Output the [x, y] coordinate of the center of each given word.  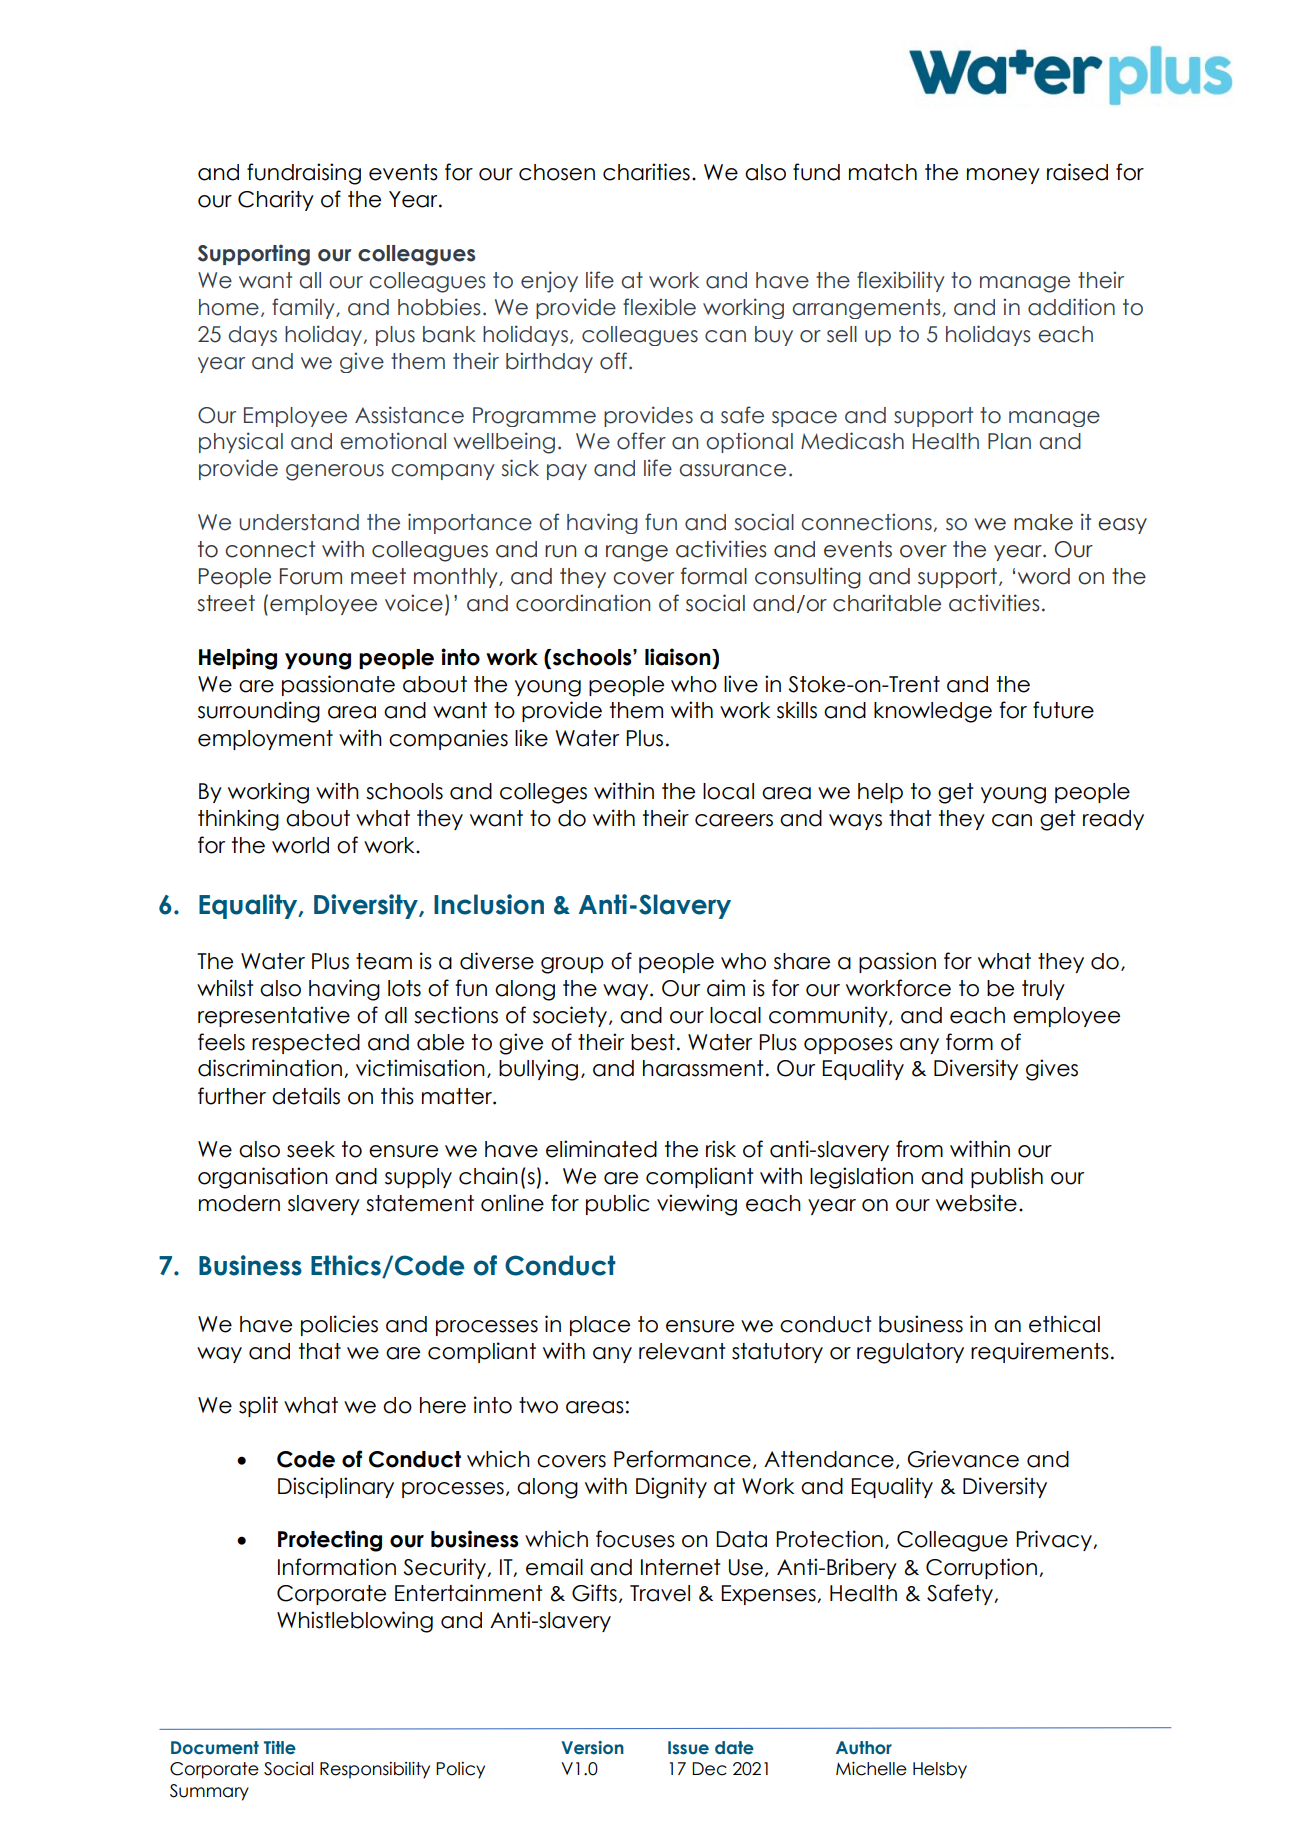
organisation [263, 1178]
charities [646, 172]
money [1003, 176]
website [976, 1203]
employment [265, 740]
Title [280, 1748]
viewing [697, 1205]
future [1063, 710]
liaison [679, 657]
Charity [276, 200]
